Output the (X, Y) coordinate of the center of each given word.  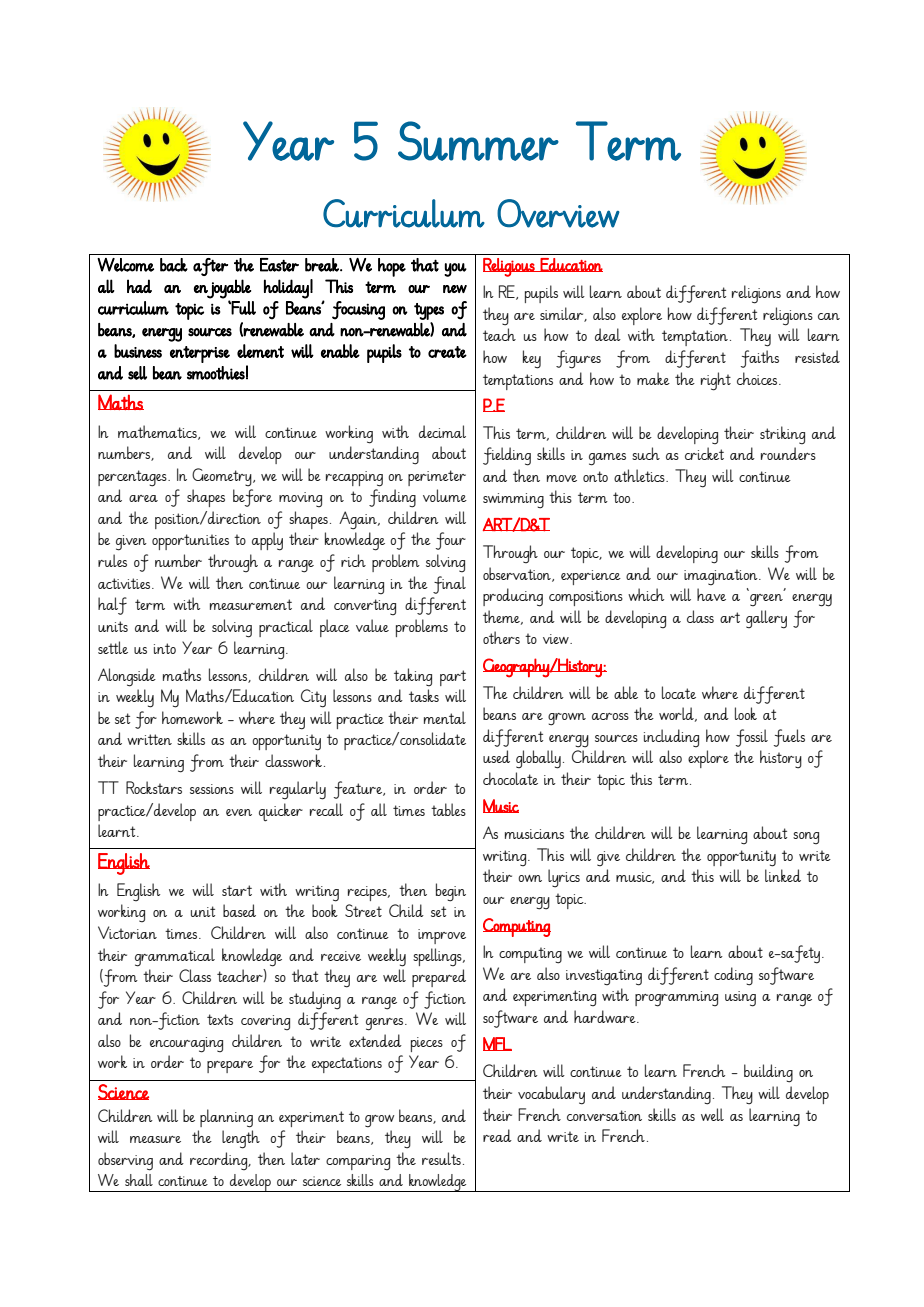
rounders (788, 453)
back (174, 265)
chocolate (510, 778)
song (806, 838)
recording (220, 1161)
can (829, 316)
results (441, 1158)
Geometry (223, 477)
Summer (478, 141)
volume (445, 495)
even (239, 812)
